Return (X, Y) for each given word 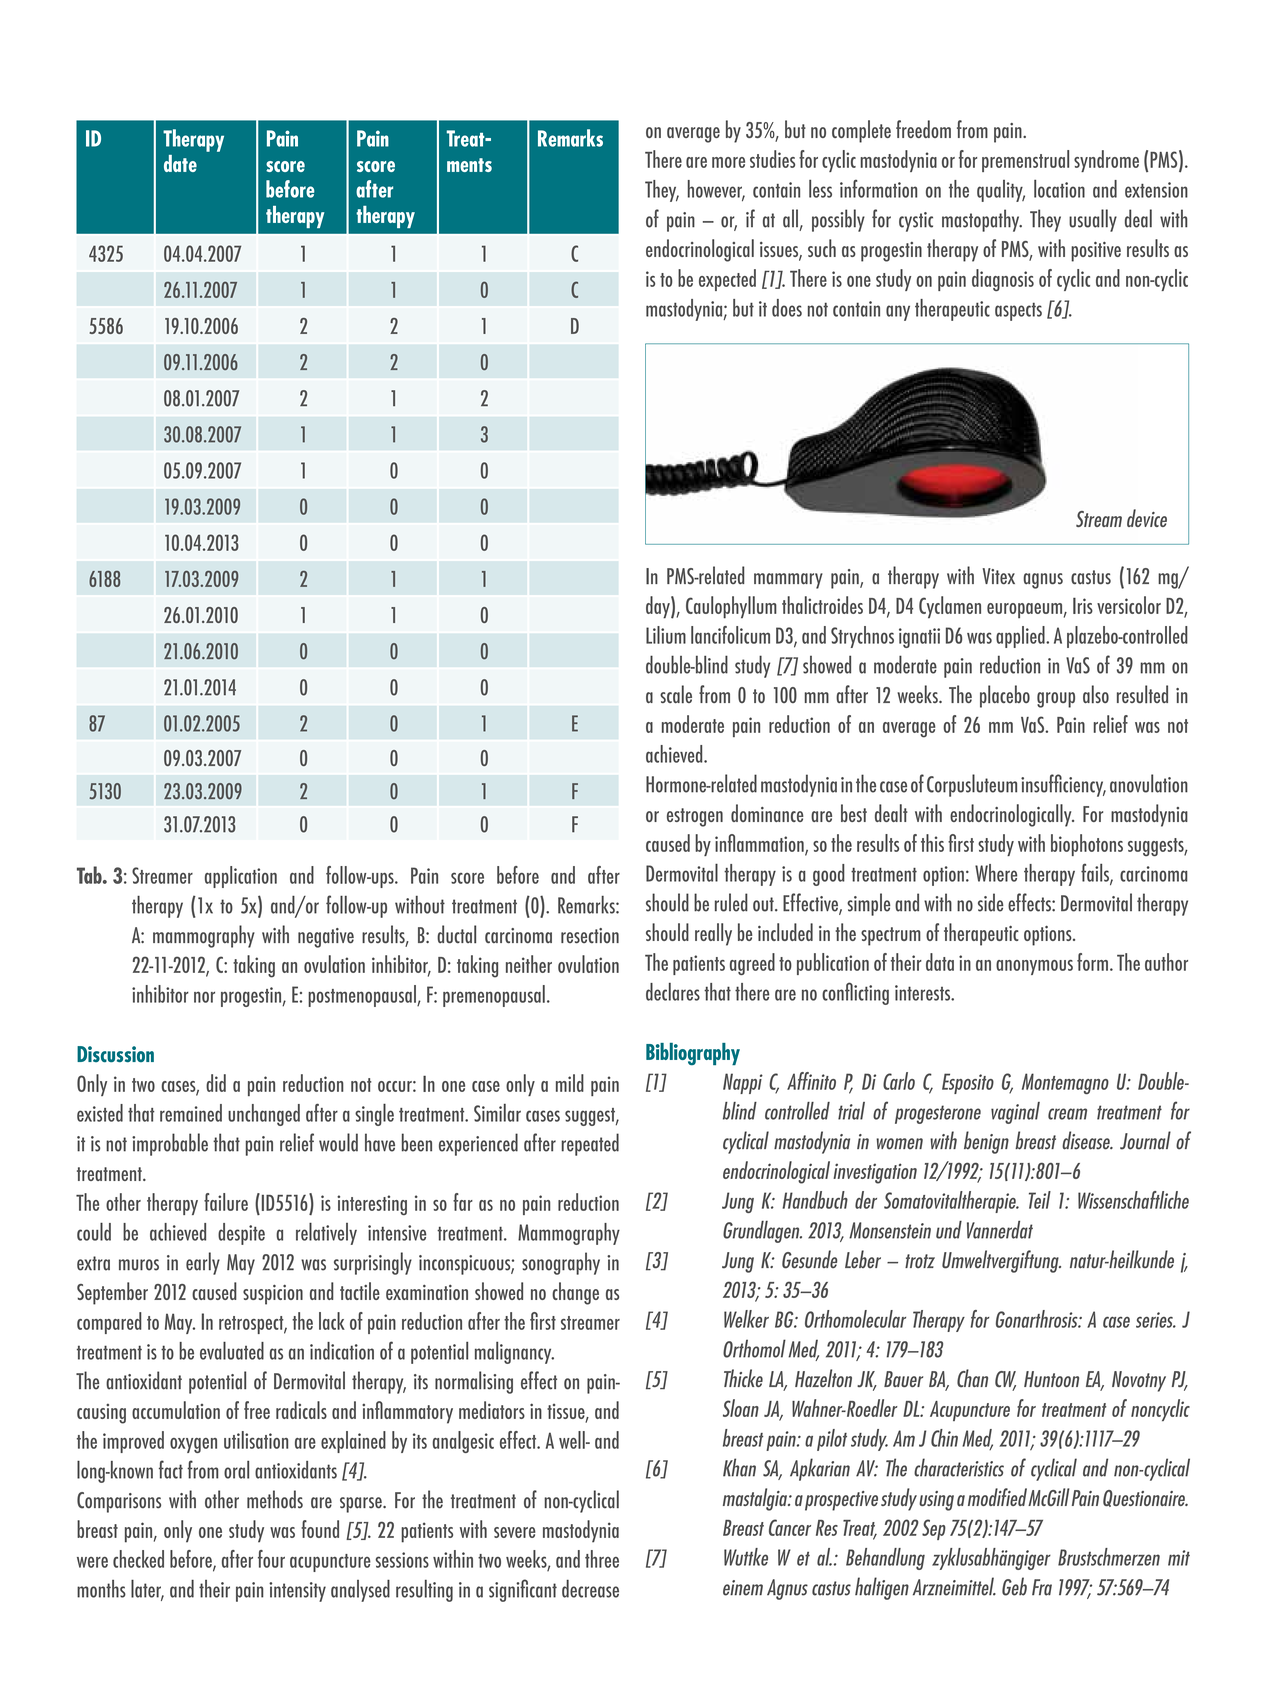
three (602, 1559)
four (271, 1559)
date (180, 163)
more (728, 162)
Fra (1042, 1587)
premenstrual (1025, 161)
